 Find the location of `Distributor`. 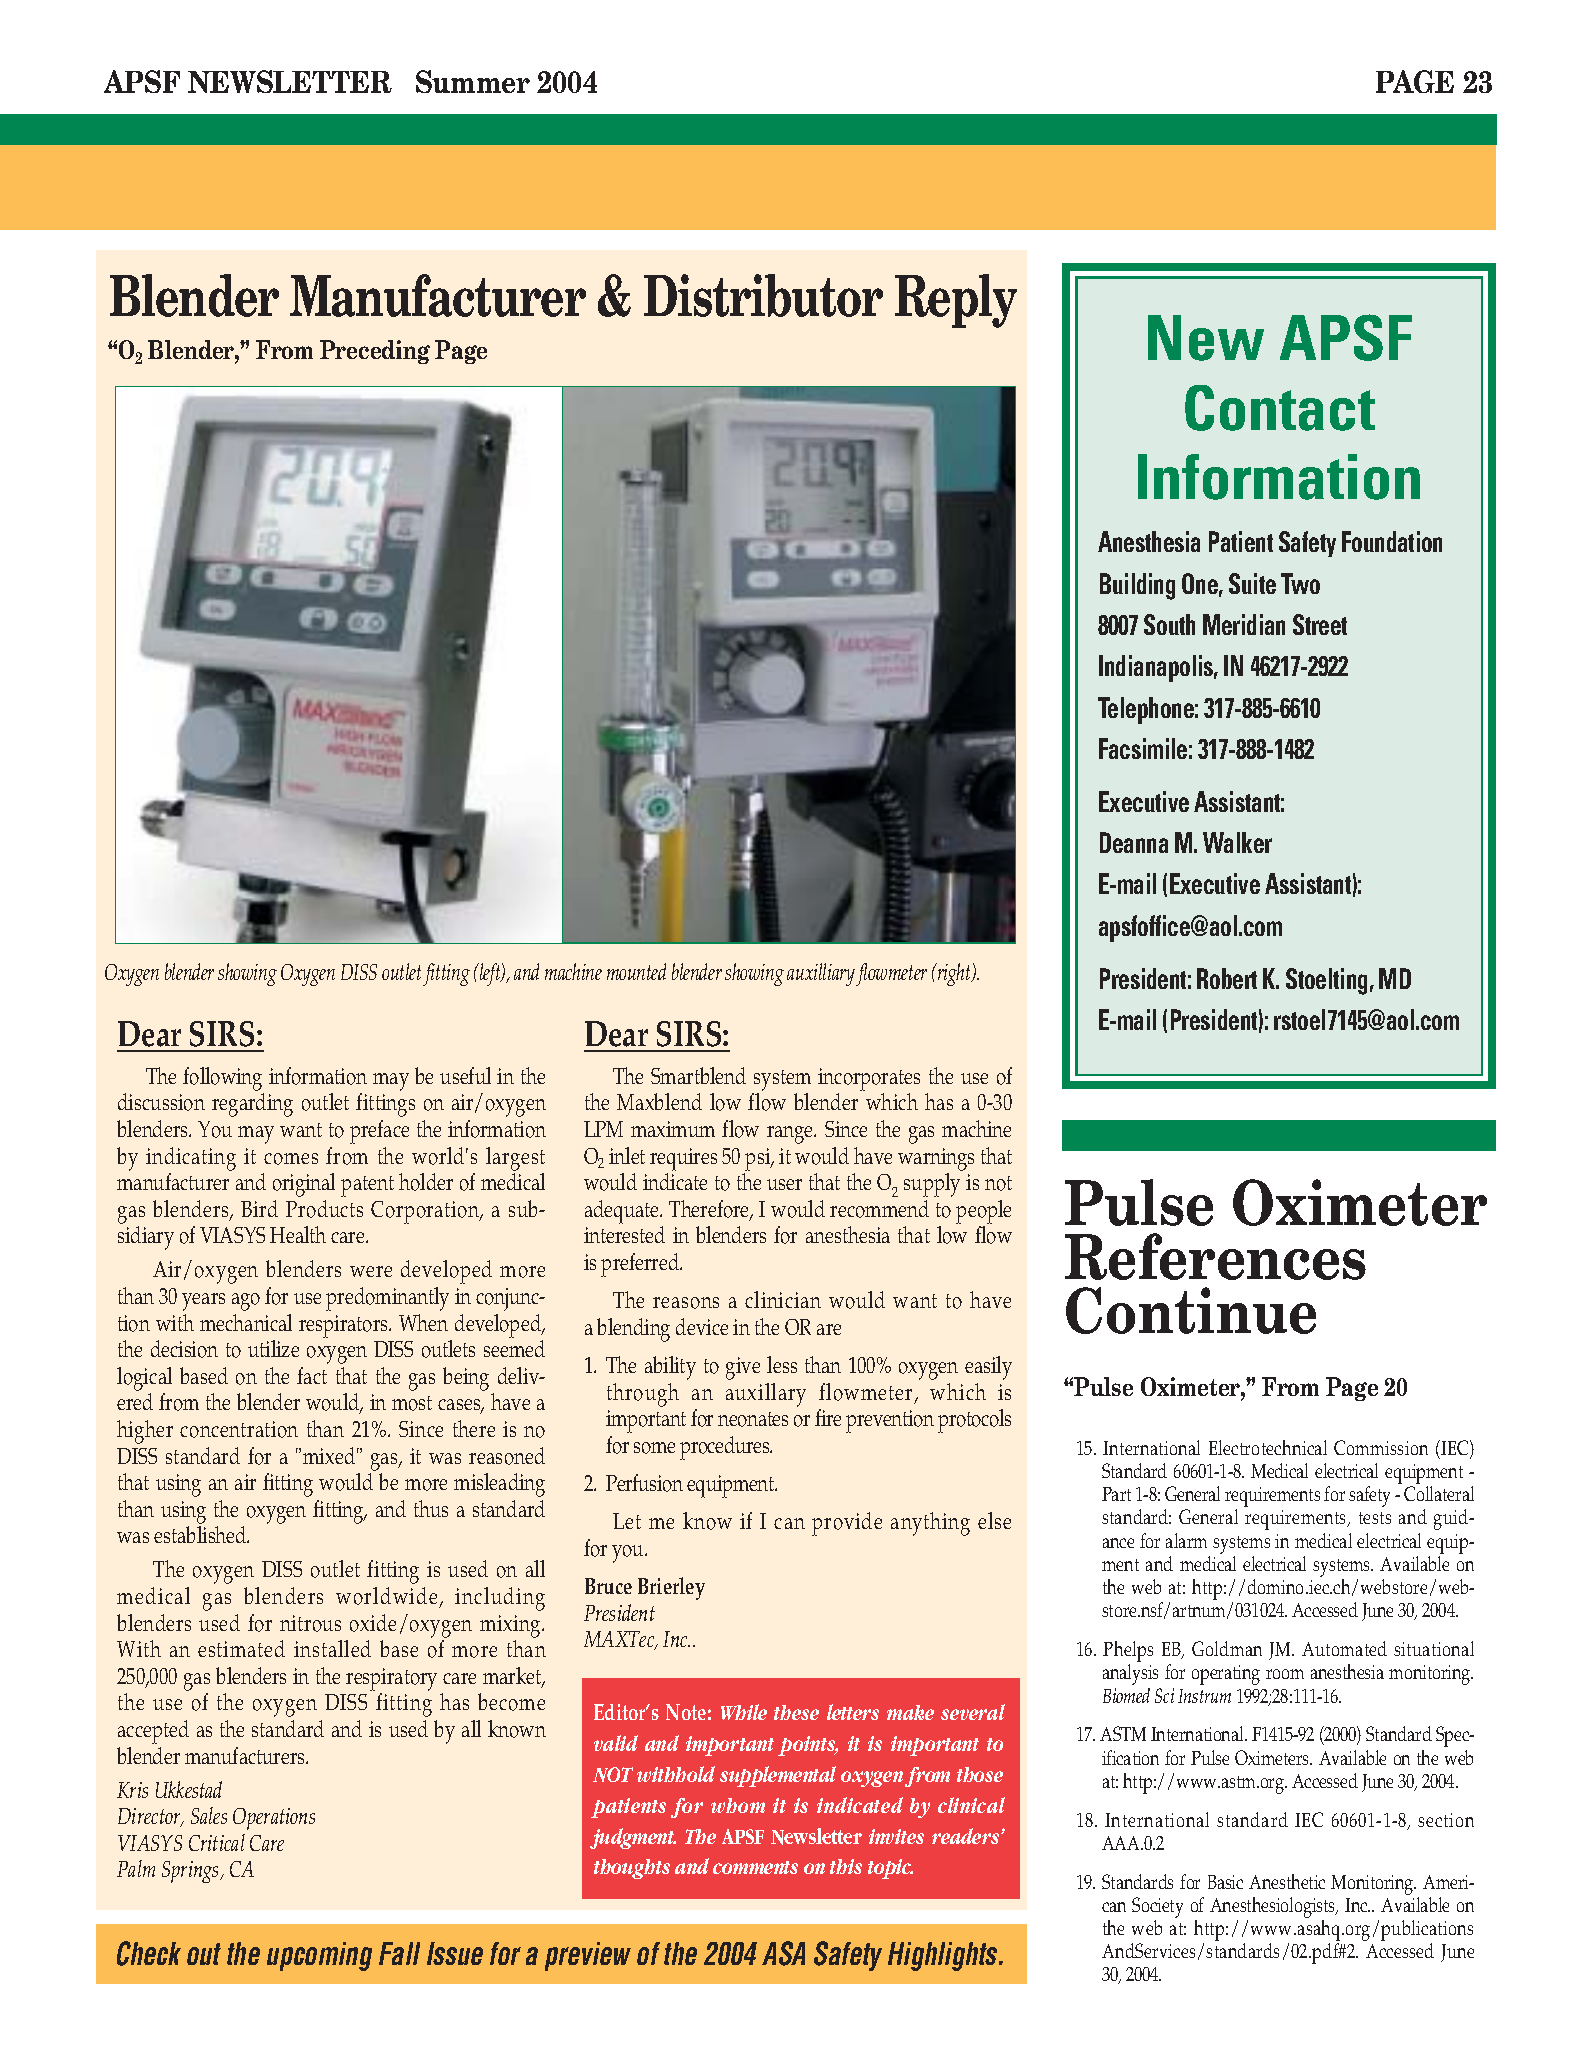

Distributor is located at coordinates (763, 295).
